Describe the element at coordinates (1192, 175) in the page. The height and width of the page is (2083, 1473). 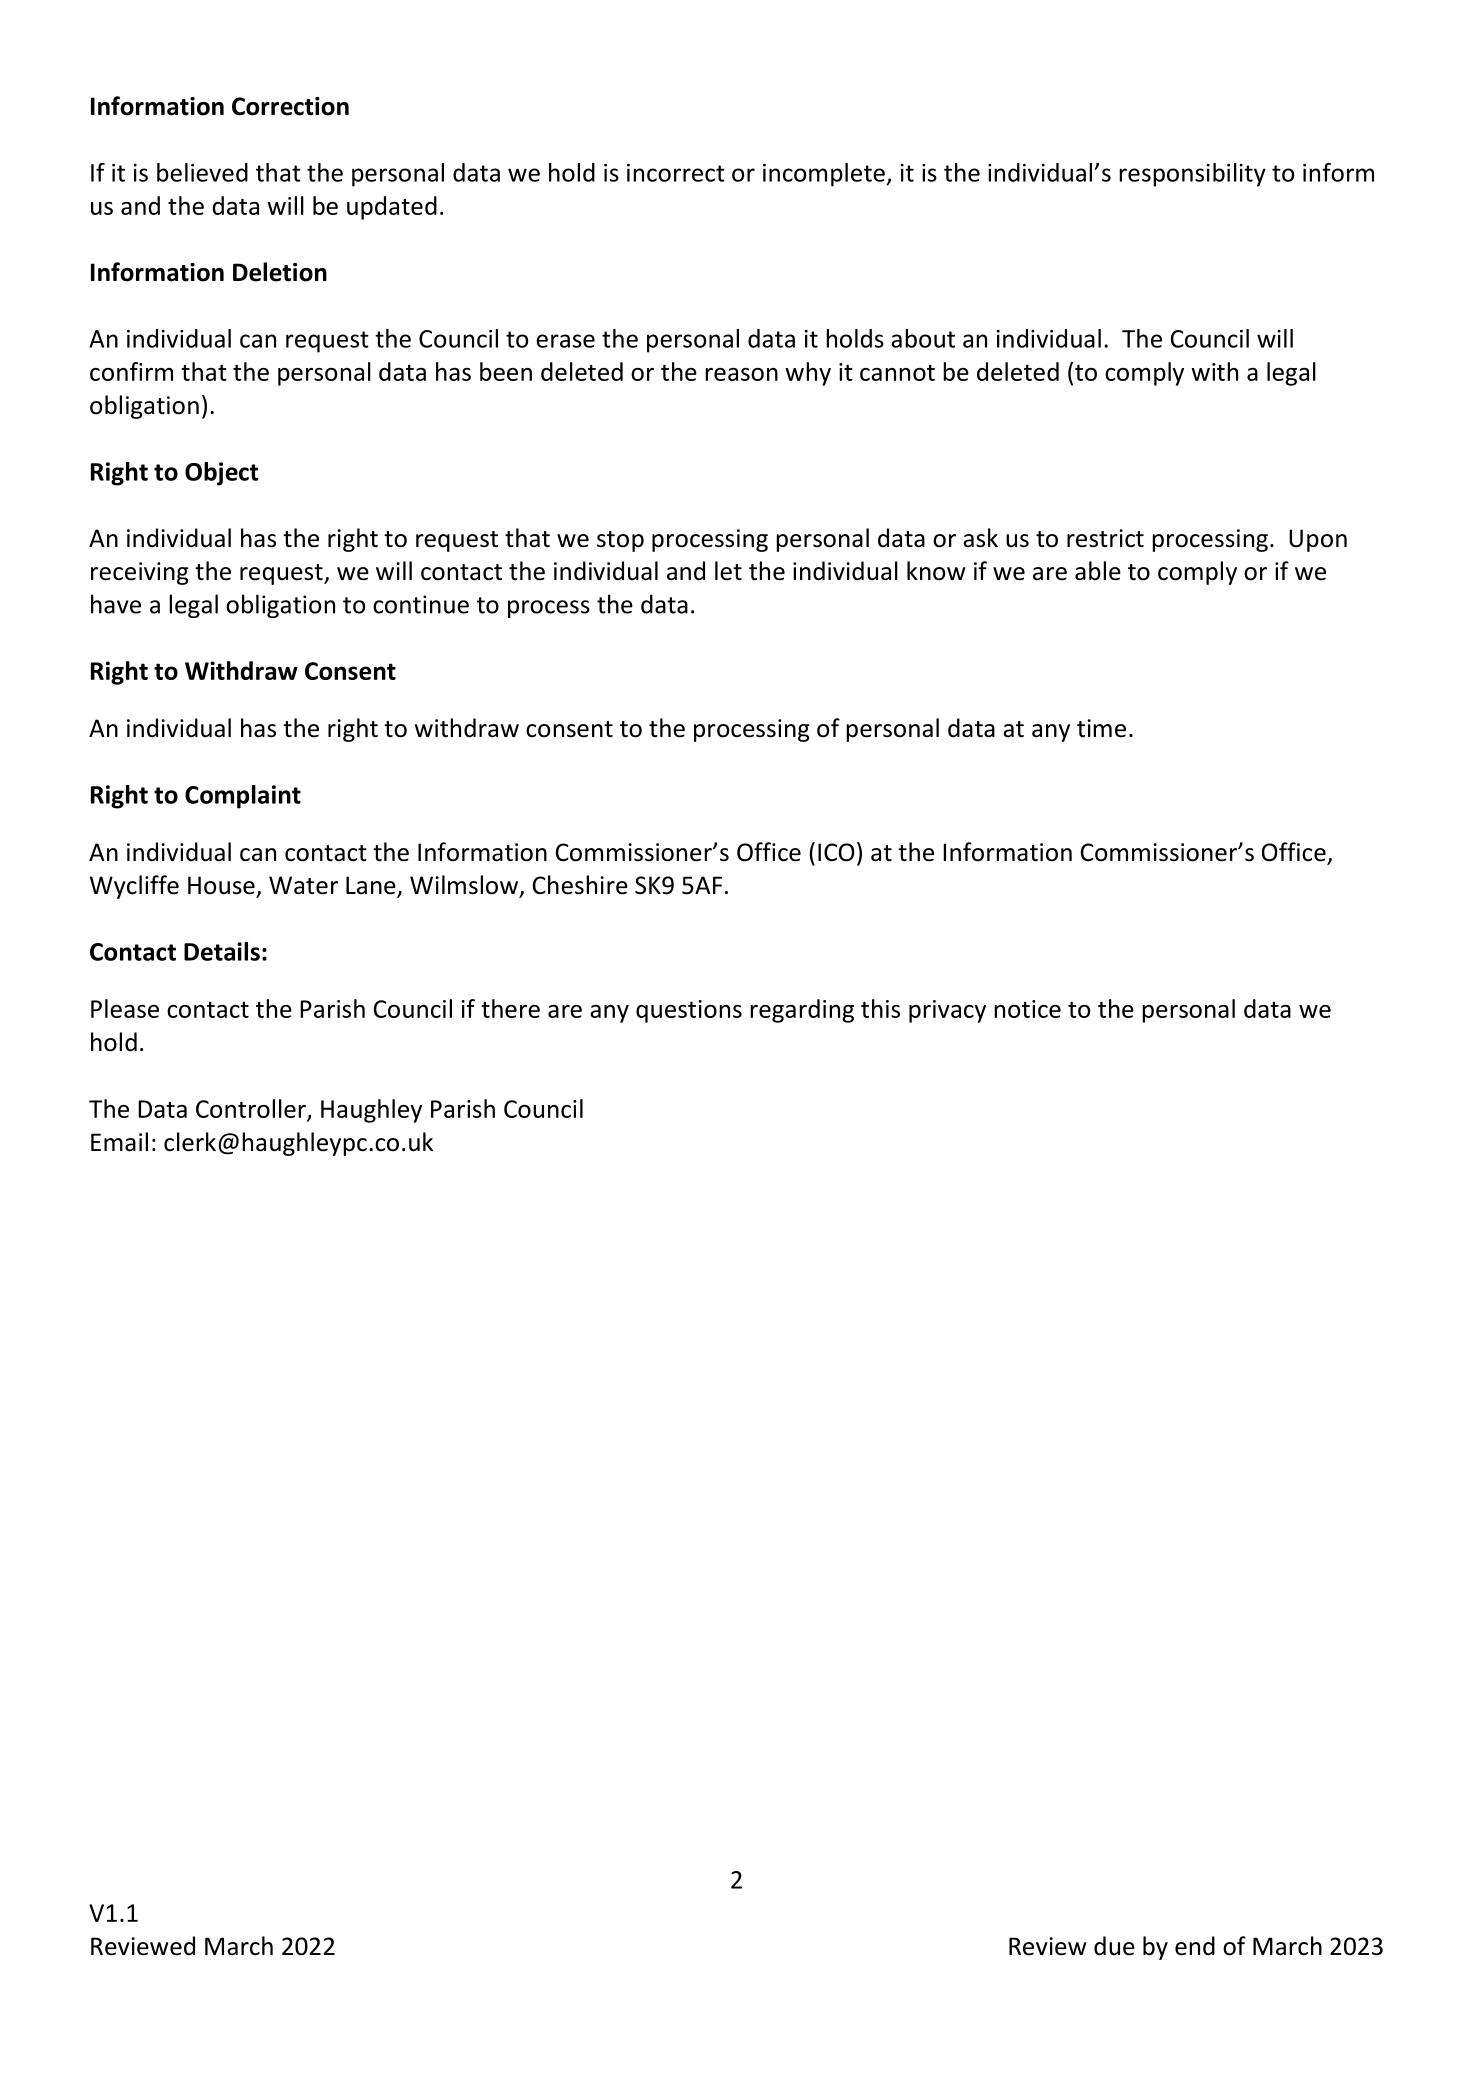
I see `responsibility` at that location.
